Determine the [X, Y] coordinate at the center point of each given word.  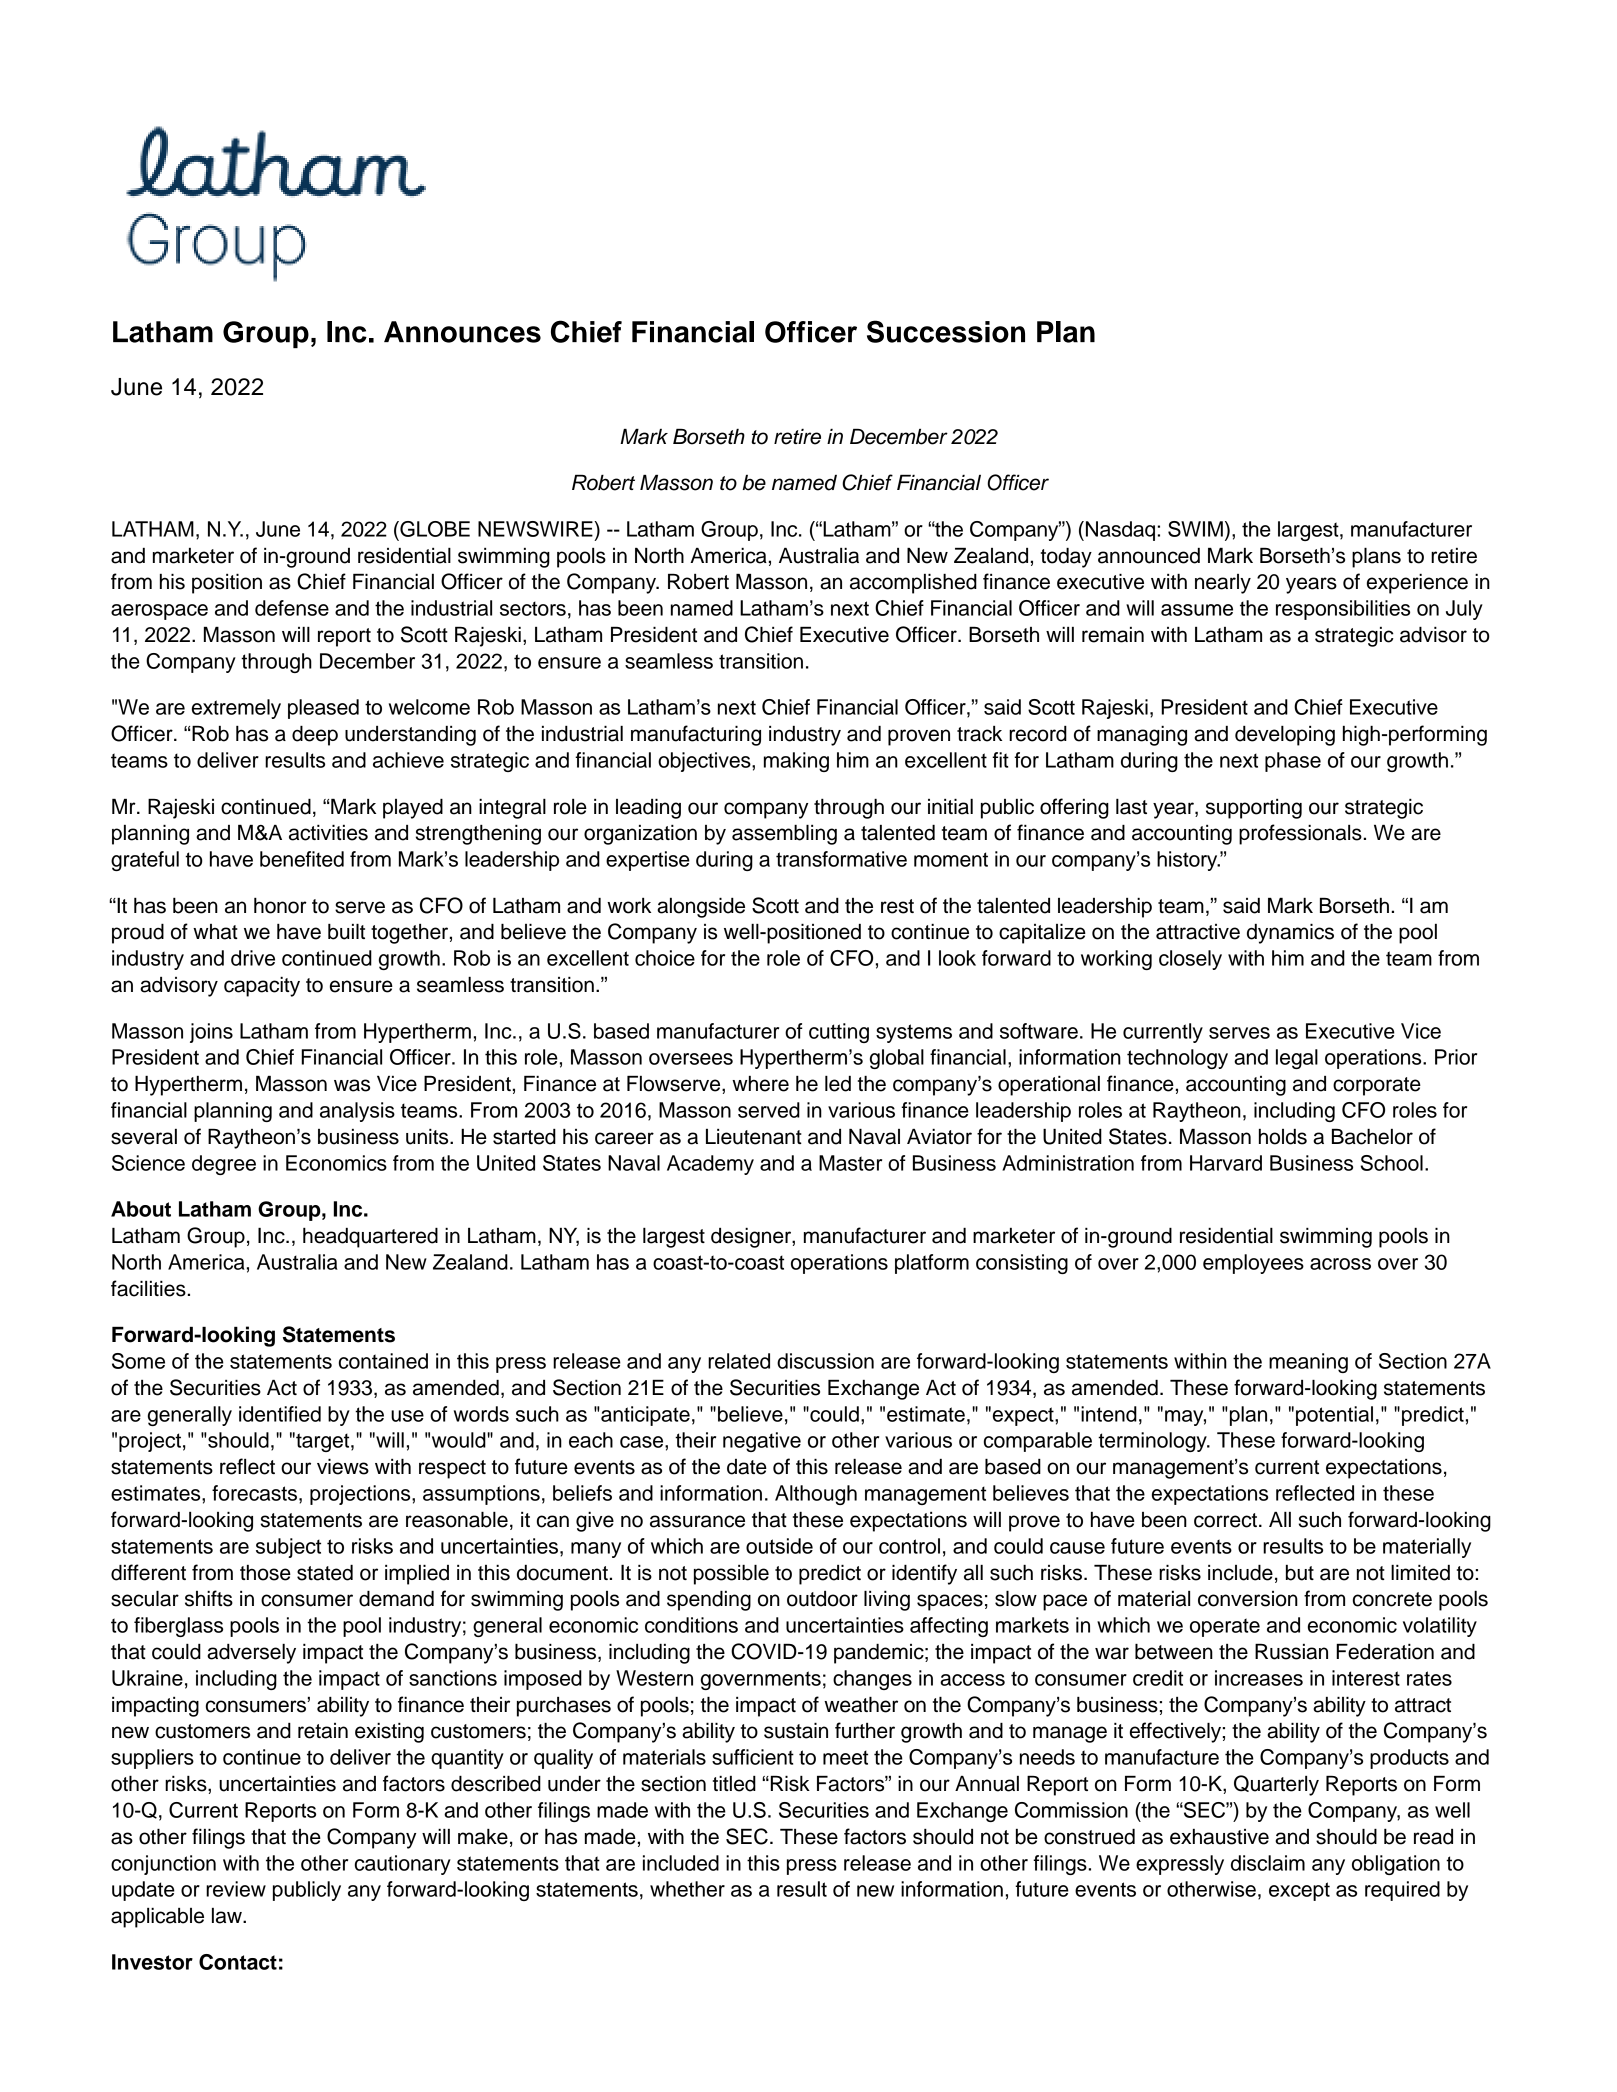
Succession [946, 331]
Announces [462, 332]
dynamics [1290, 934]
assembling [784, 835]
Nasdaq [1120, 531]
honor [280, 906]
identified [280, 1414]
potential [1334, 1416]
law [228, 1916]
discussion [825, 1361]
